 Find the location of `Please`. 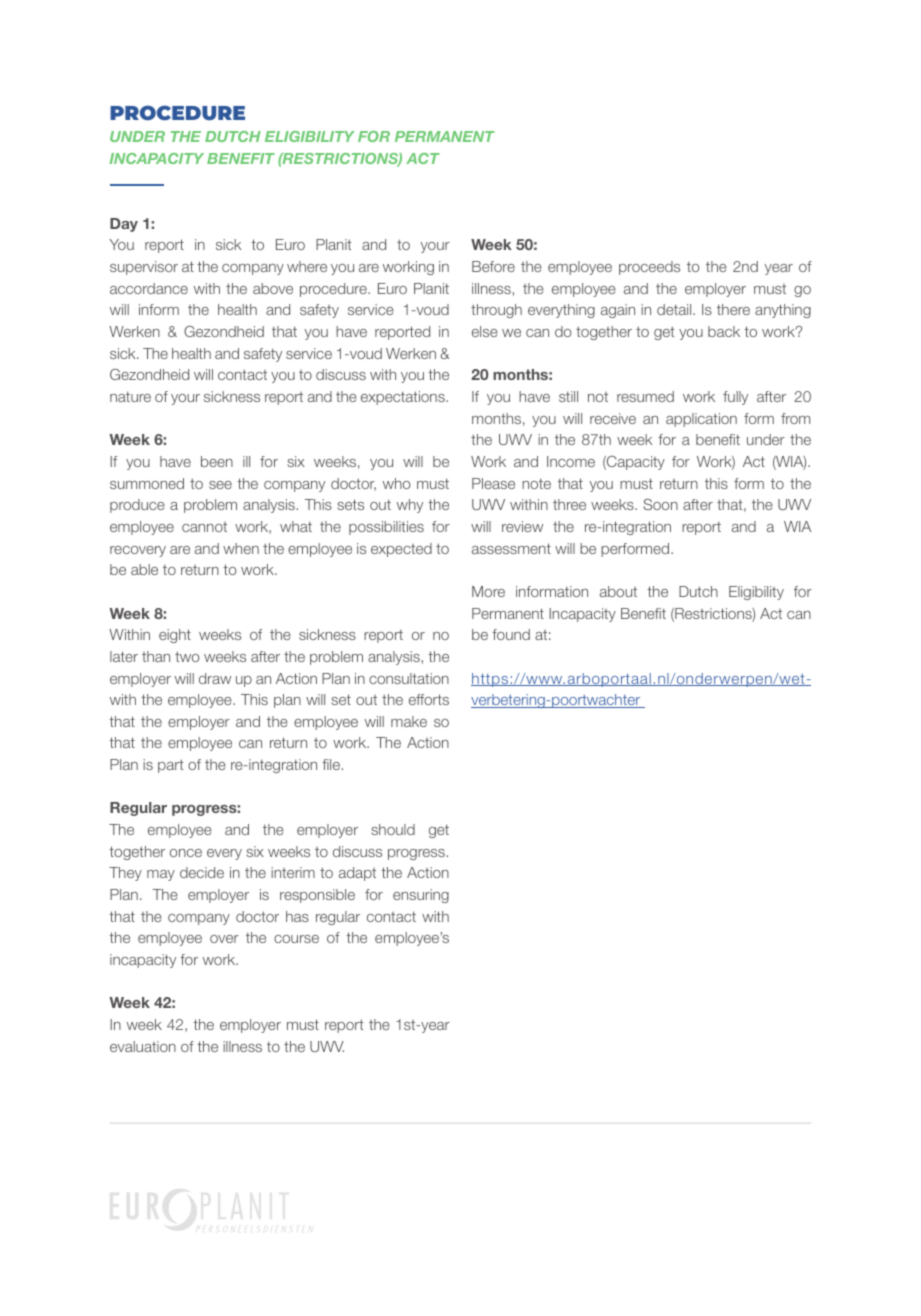

Please is located at coordinates (493, 483).
